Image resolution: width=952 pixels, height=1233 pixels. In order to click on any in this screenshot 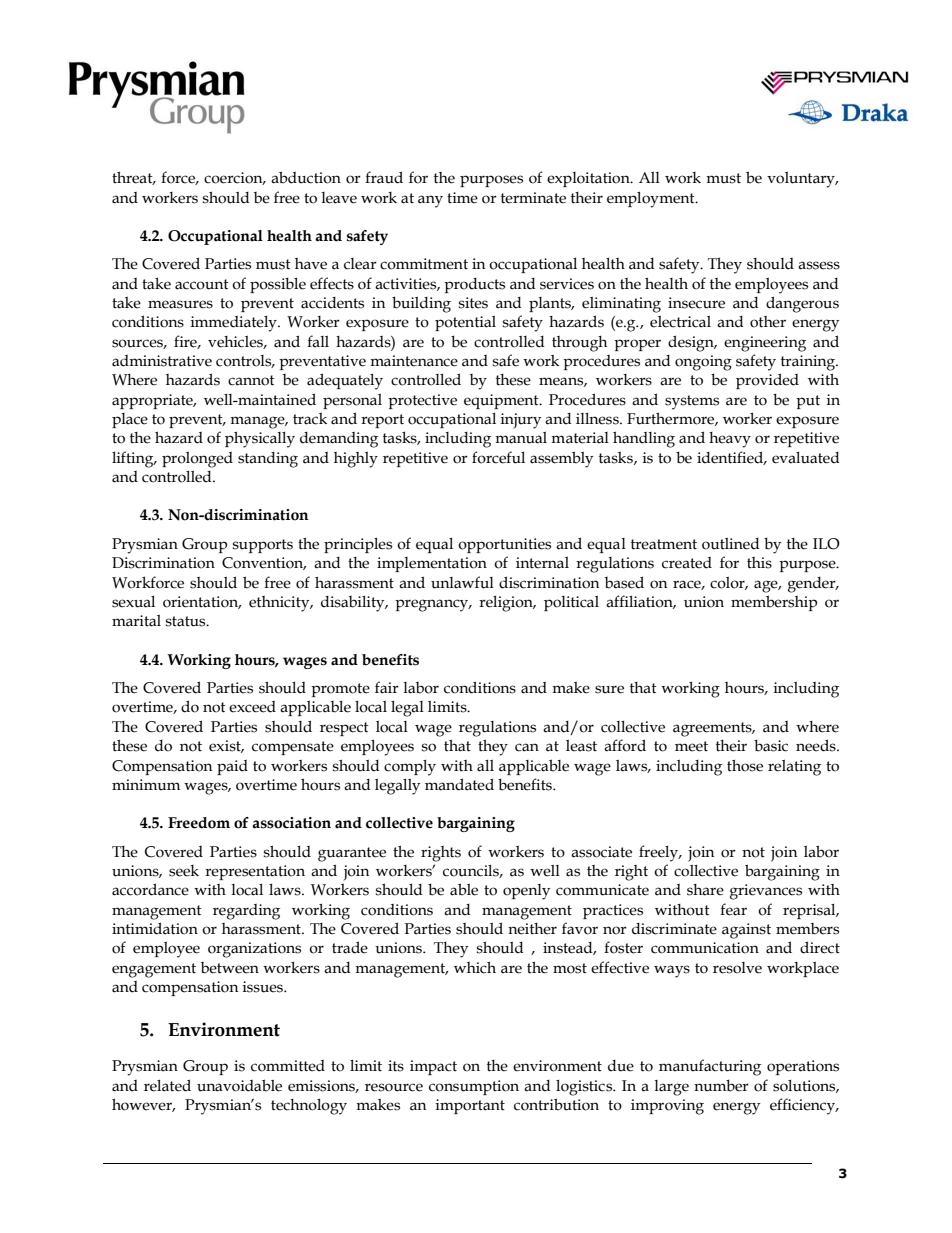, I will do `click(430, 201)`.
